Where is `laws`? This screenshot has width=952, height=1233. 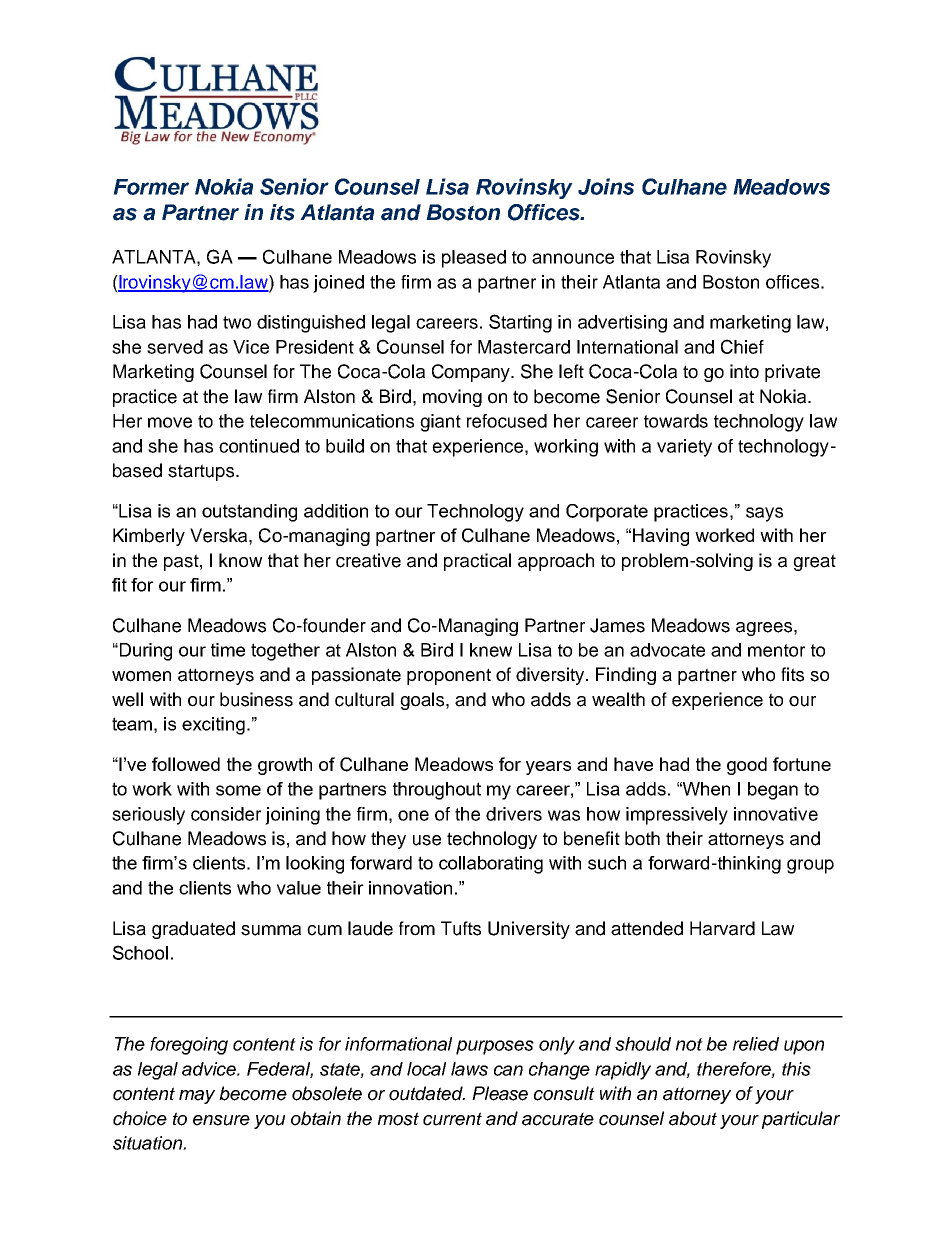 laws is located at coordinates (469, 1069).
